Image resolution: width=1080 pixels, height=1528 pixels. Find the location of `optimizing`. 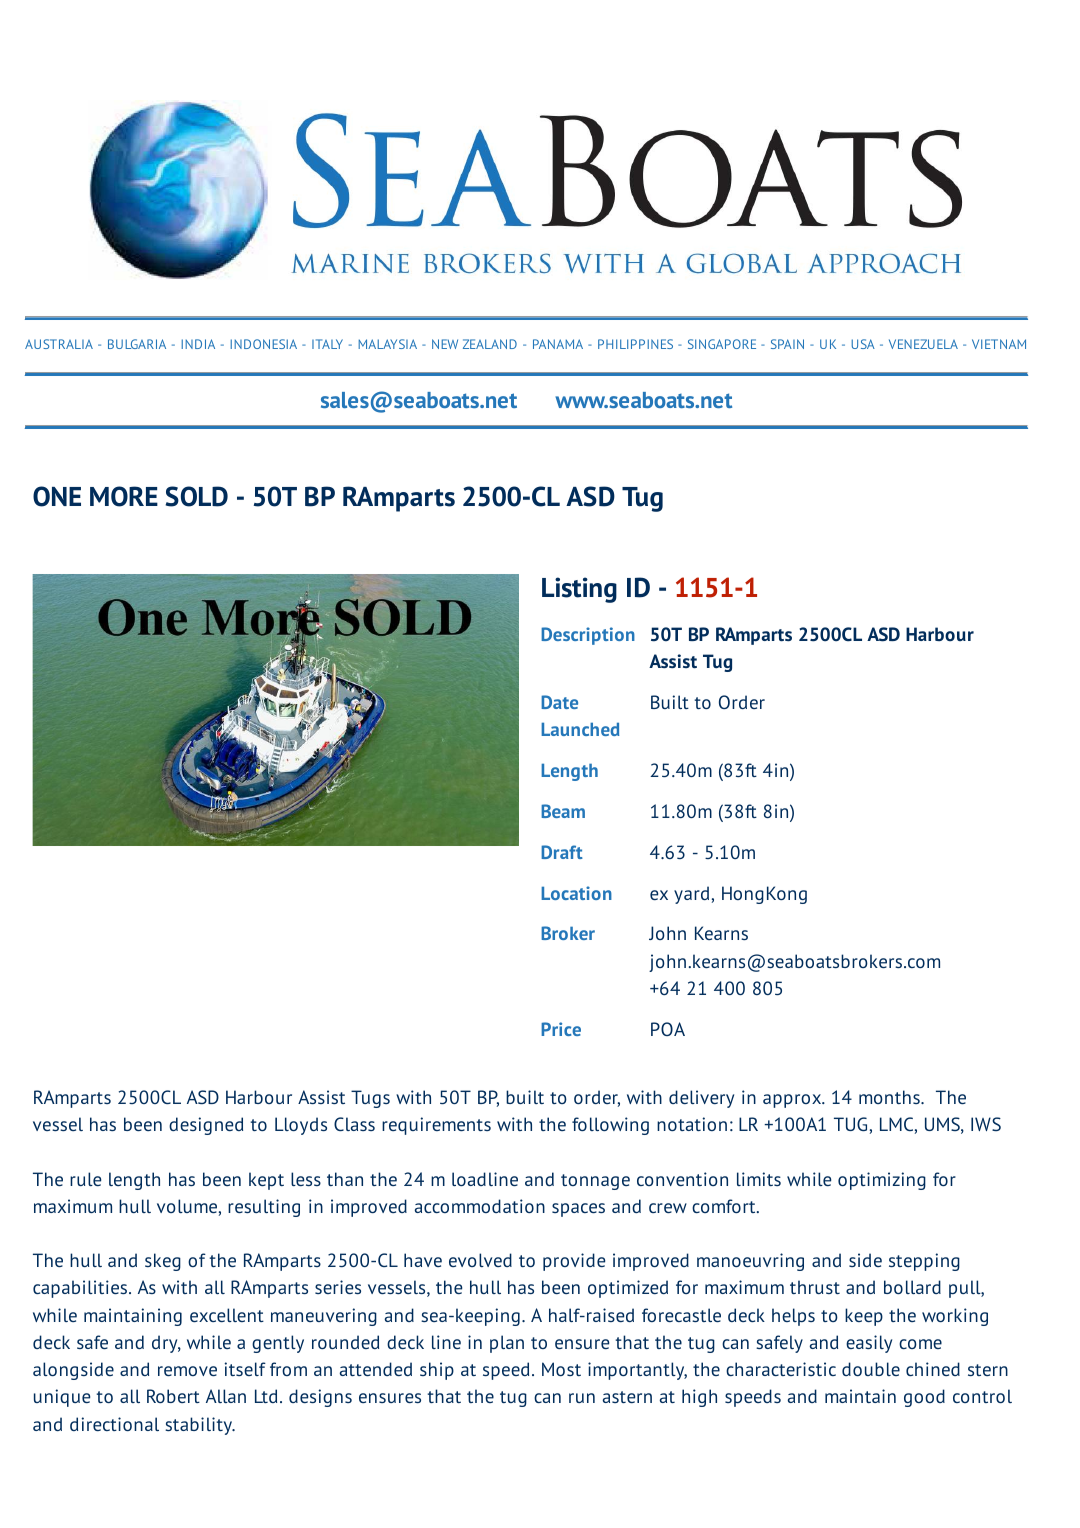

optimizing is located at coordinates (882, 1181).
